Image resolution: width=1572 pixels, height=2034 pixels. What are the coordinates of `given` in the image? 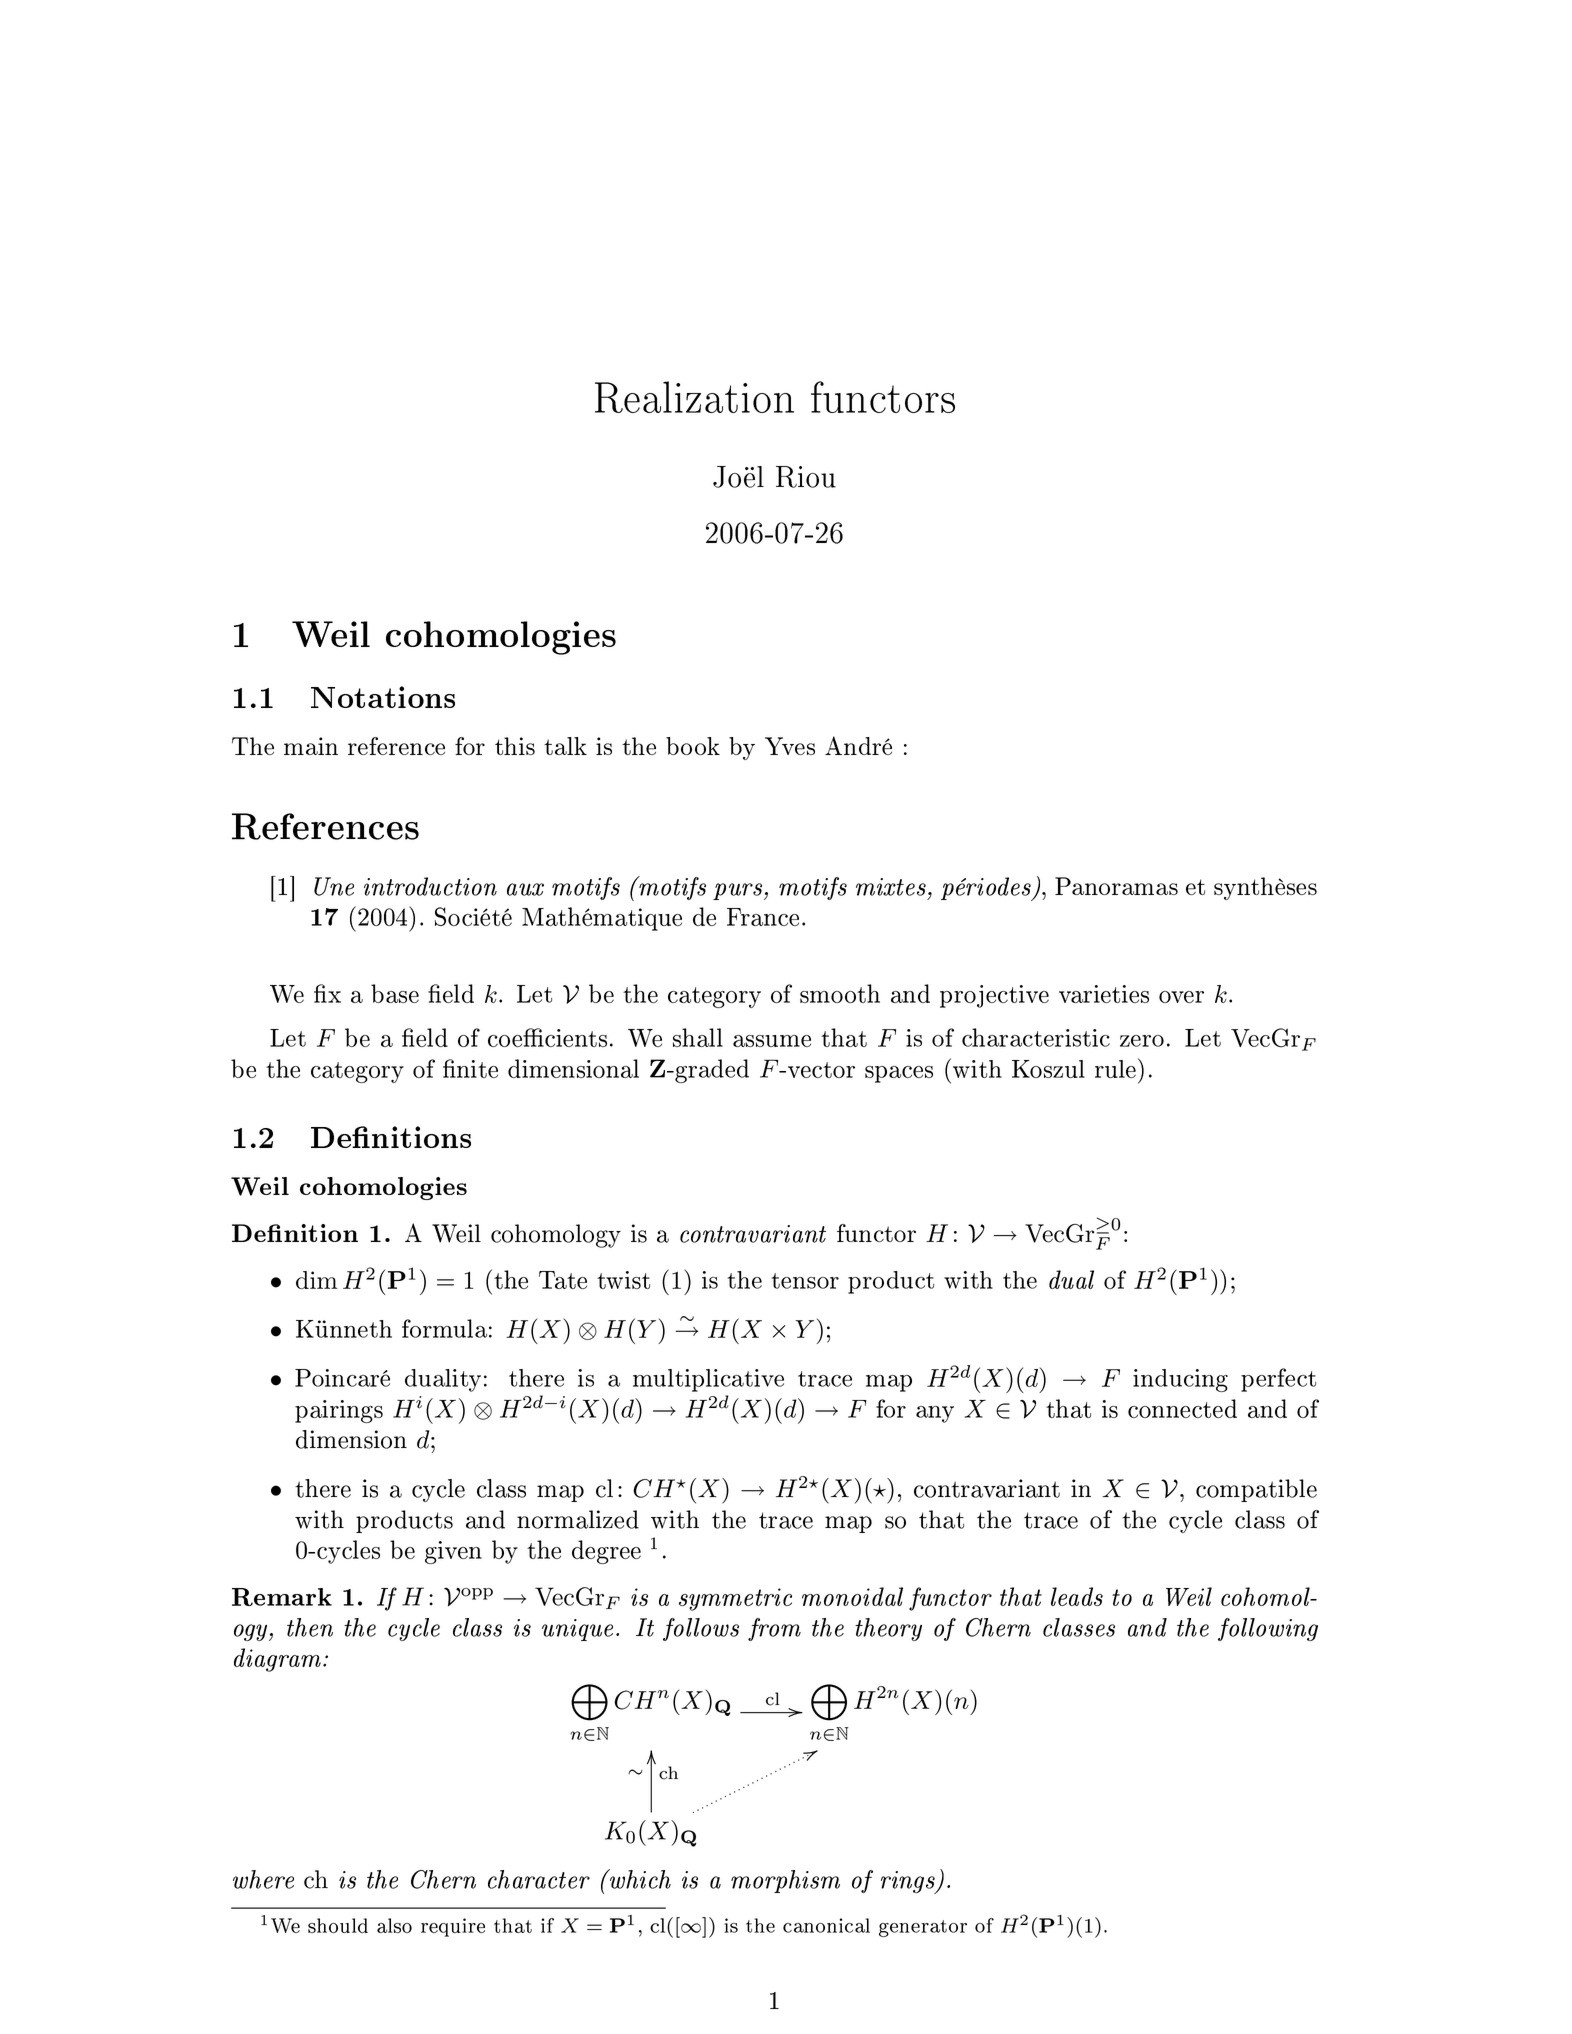 It's located at (453, 1552).
